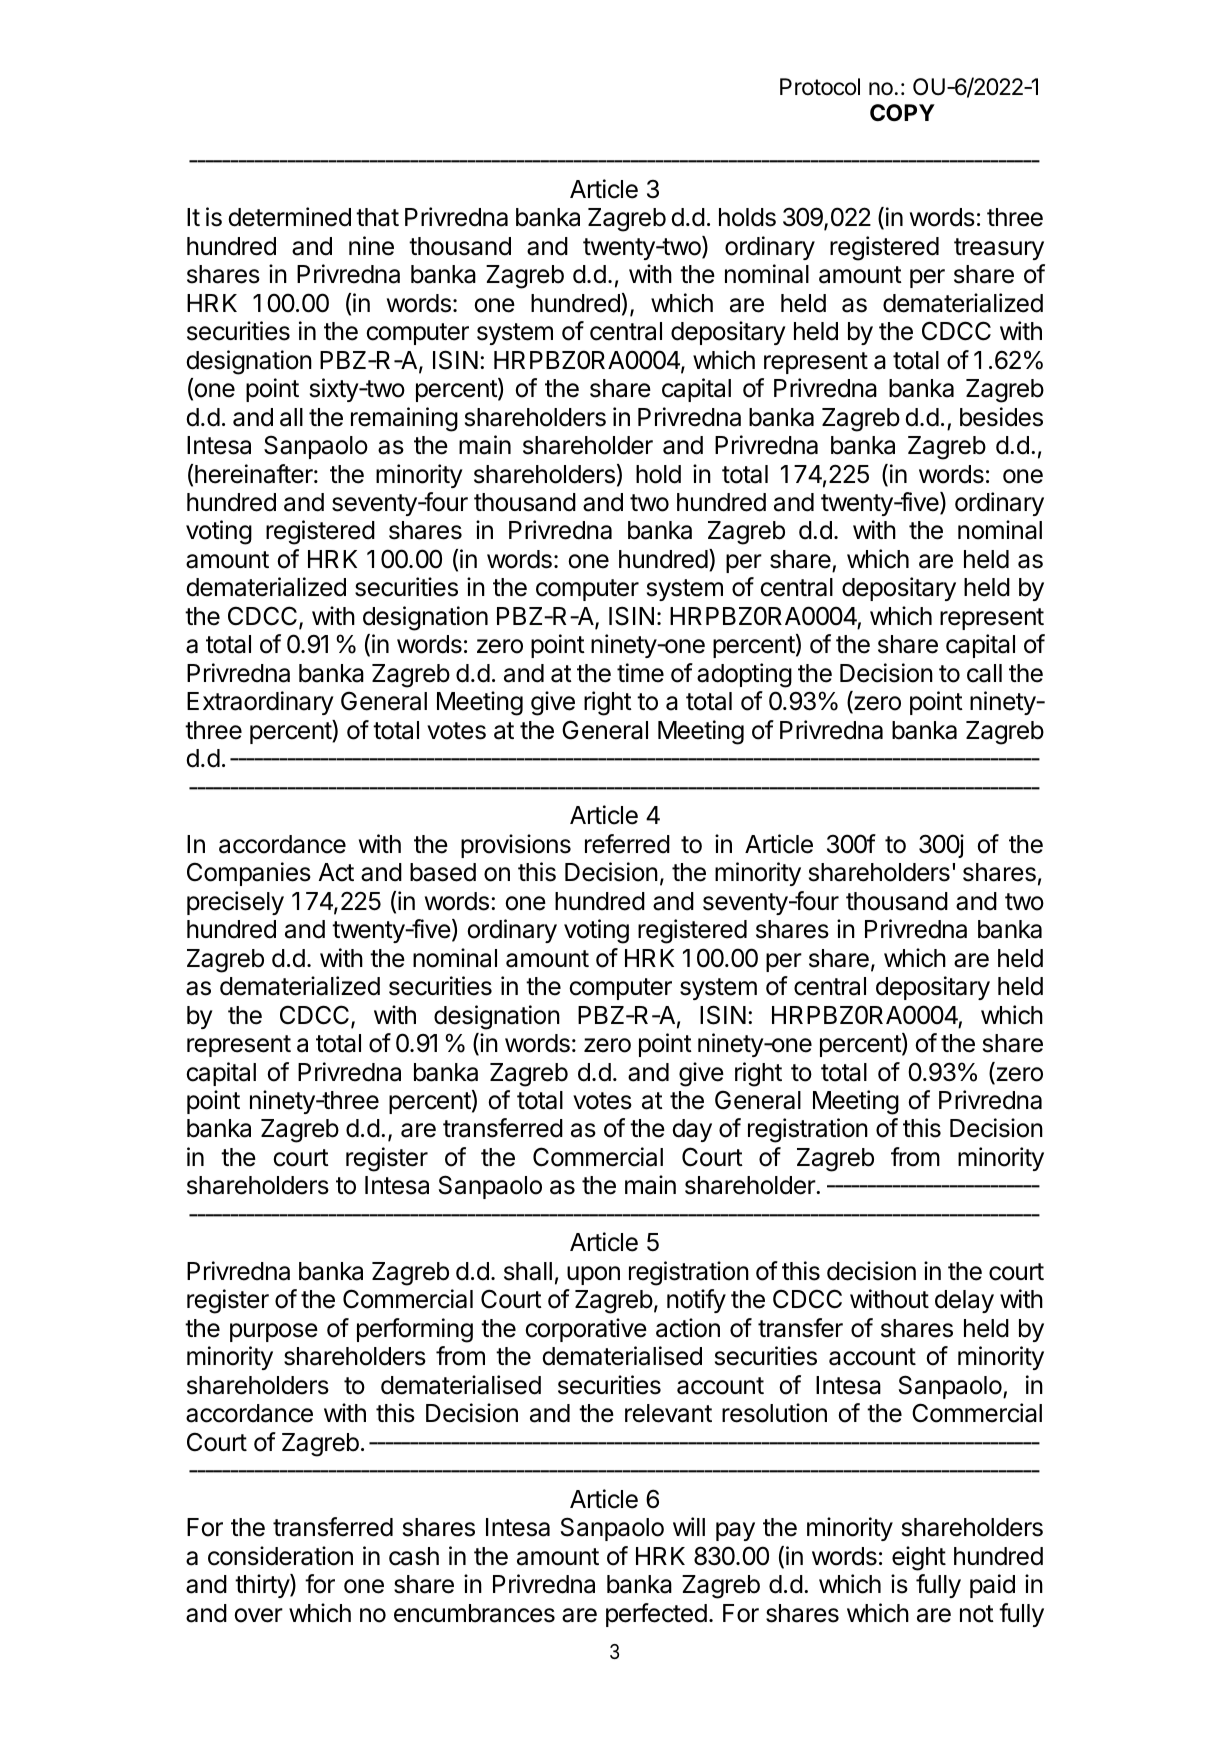 Image resolution: width=1228 pixels, height=1738 pixels. I want to click on purpose, so click(274, 1332).
